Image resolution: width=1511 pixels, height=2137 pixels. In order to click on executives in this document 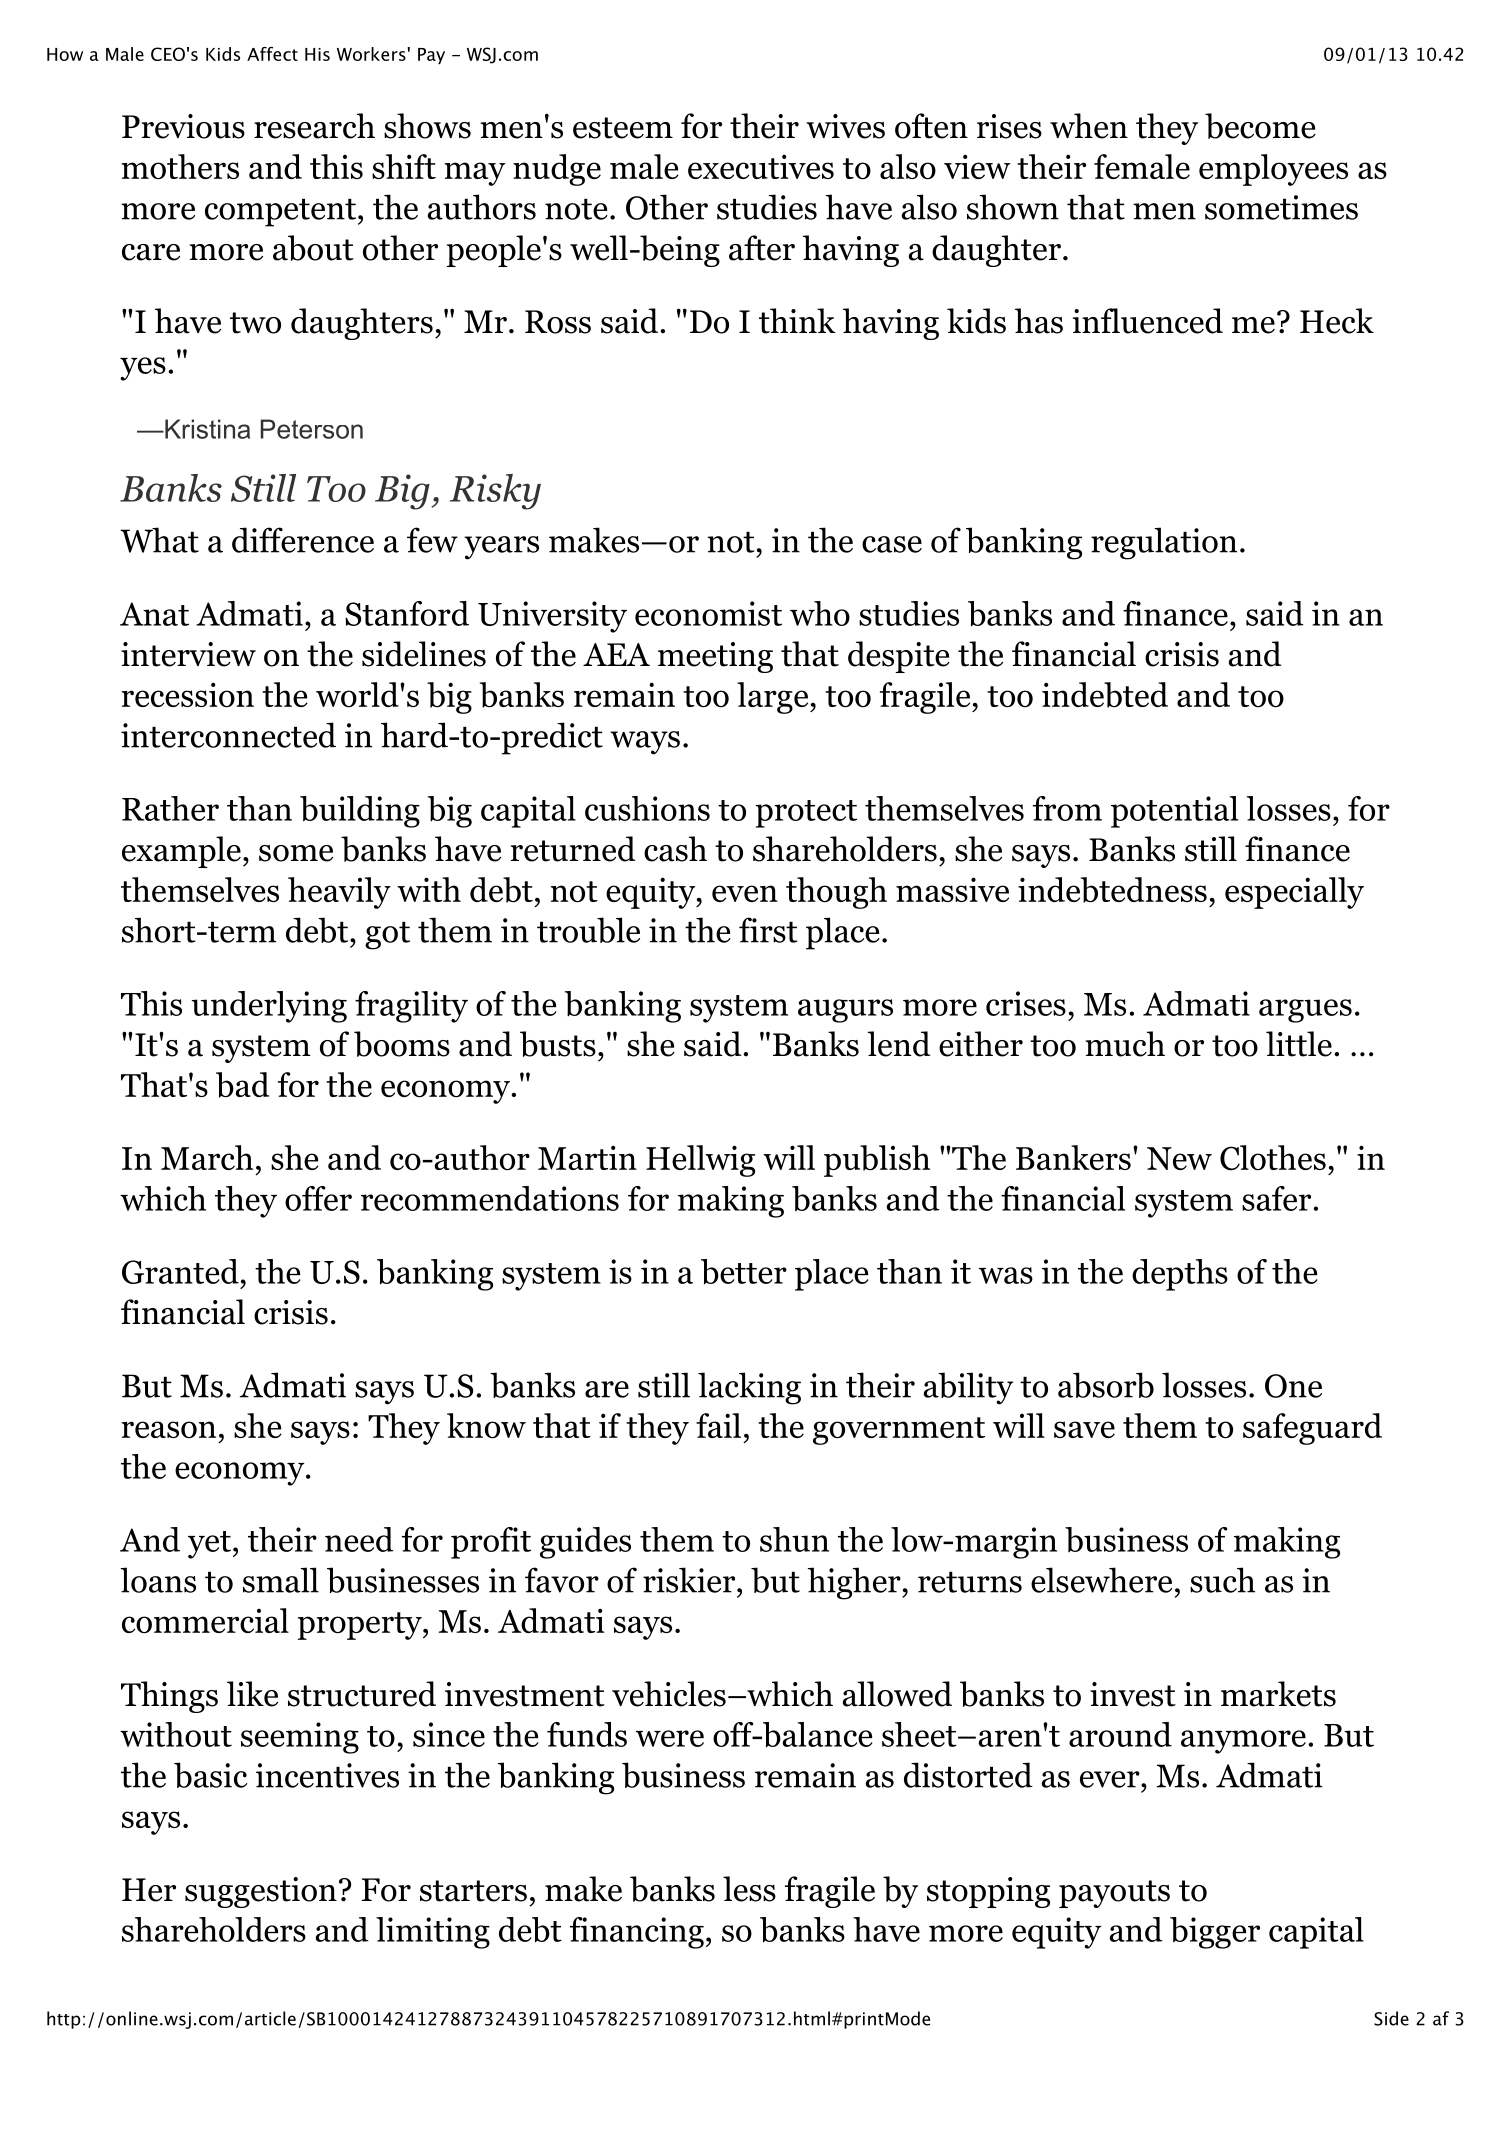, I will do `click(761, 166)`.
